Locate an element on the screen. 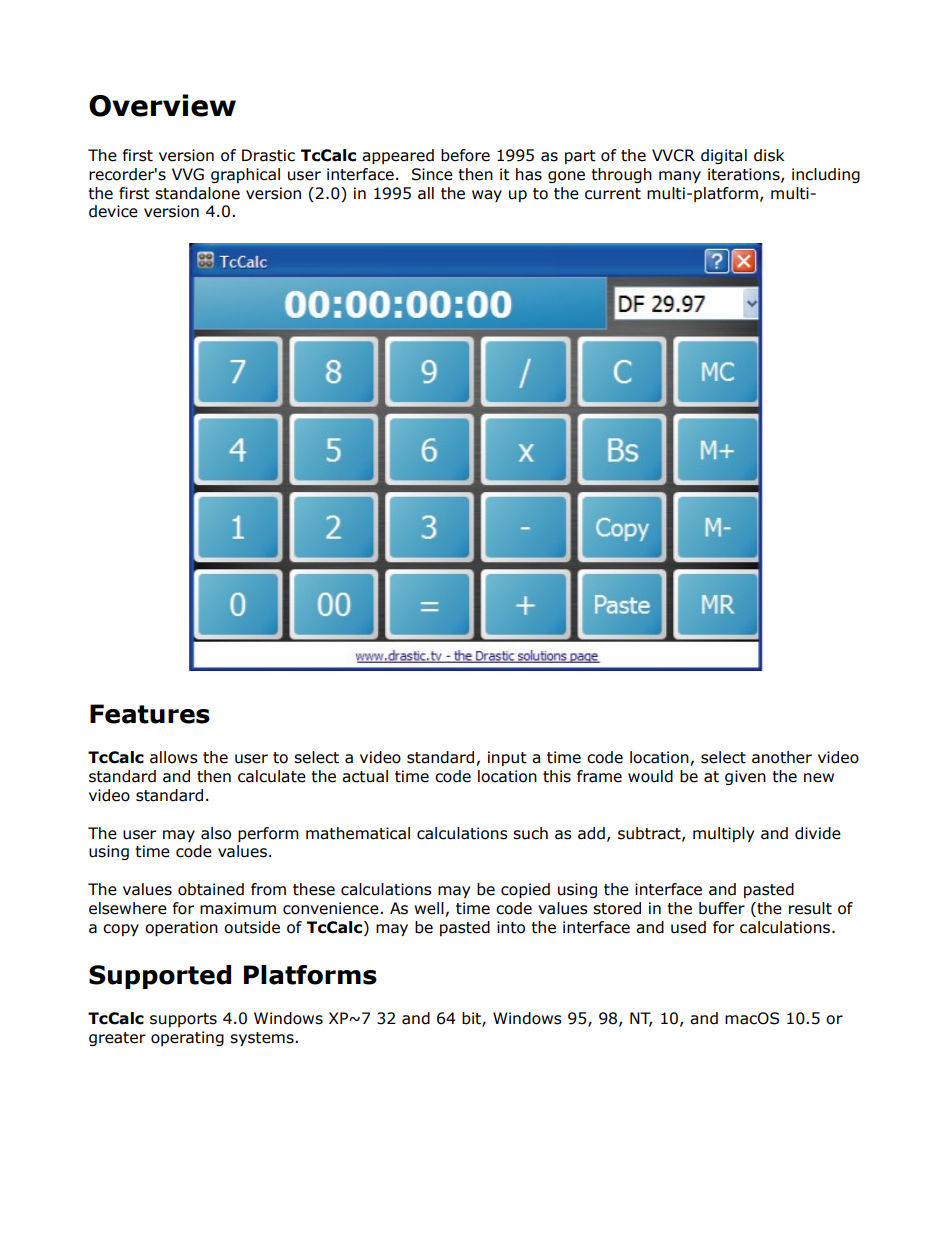 Image resolution: width=952 pixels, height=1233 pixels. supports is located at coordinates (183, 1020).
